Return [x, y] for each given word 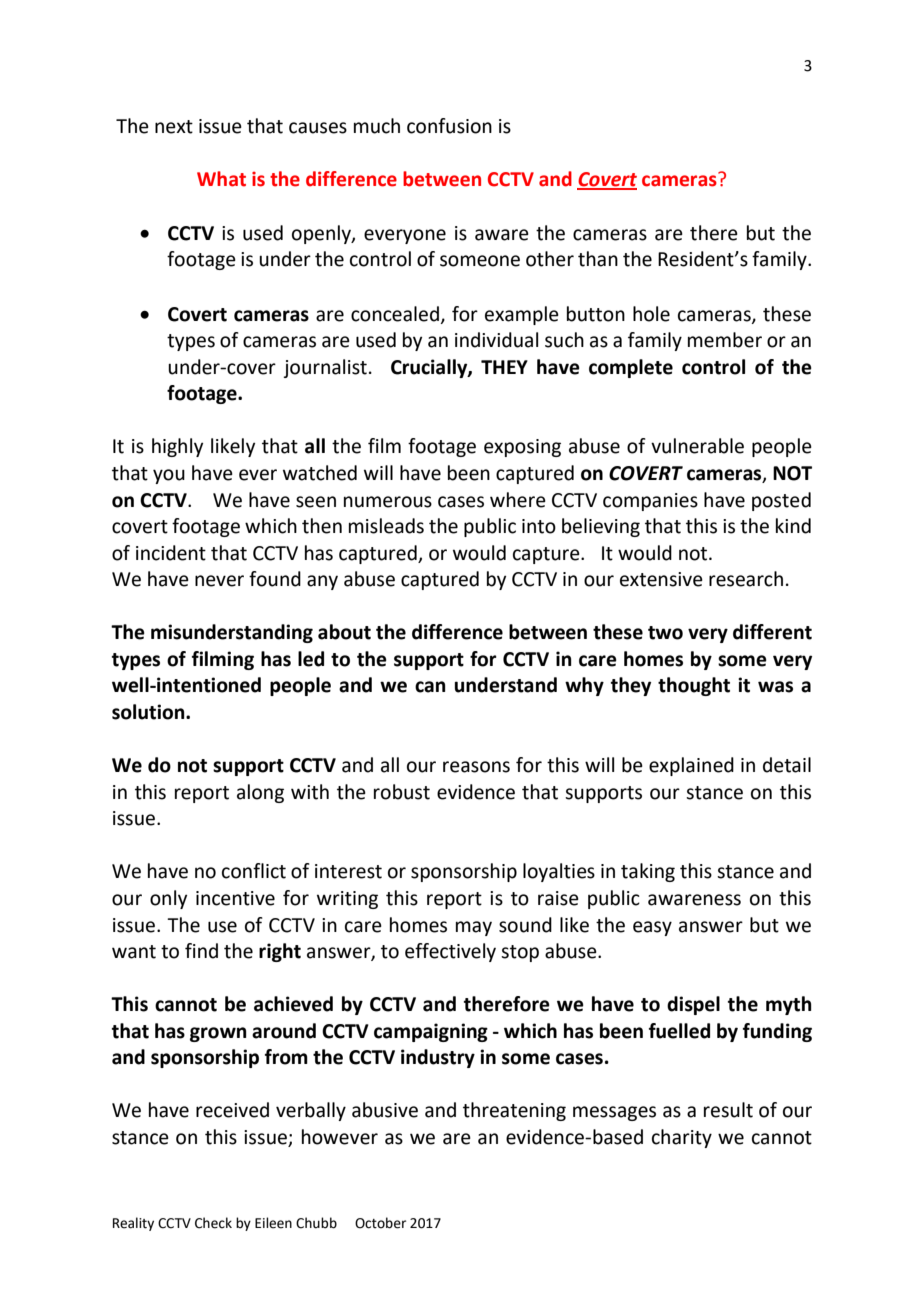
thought [694, 686]
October [380, 1223]
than [598, 259]
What [221, 179]
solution [149, 712]
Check [213, 1223]
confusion [449, 126]
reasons [476, 767]
